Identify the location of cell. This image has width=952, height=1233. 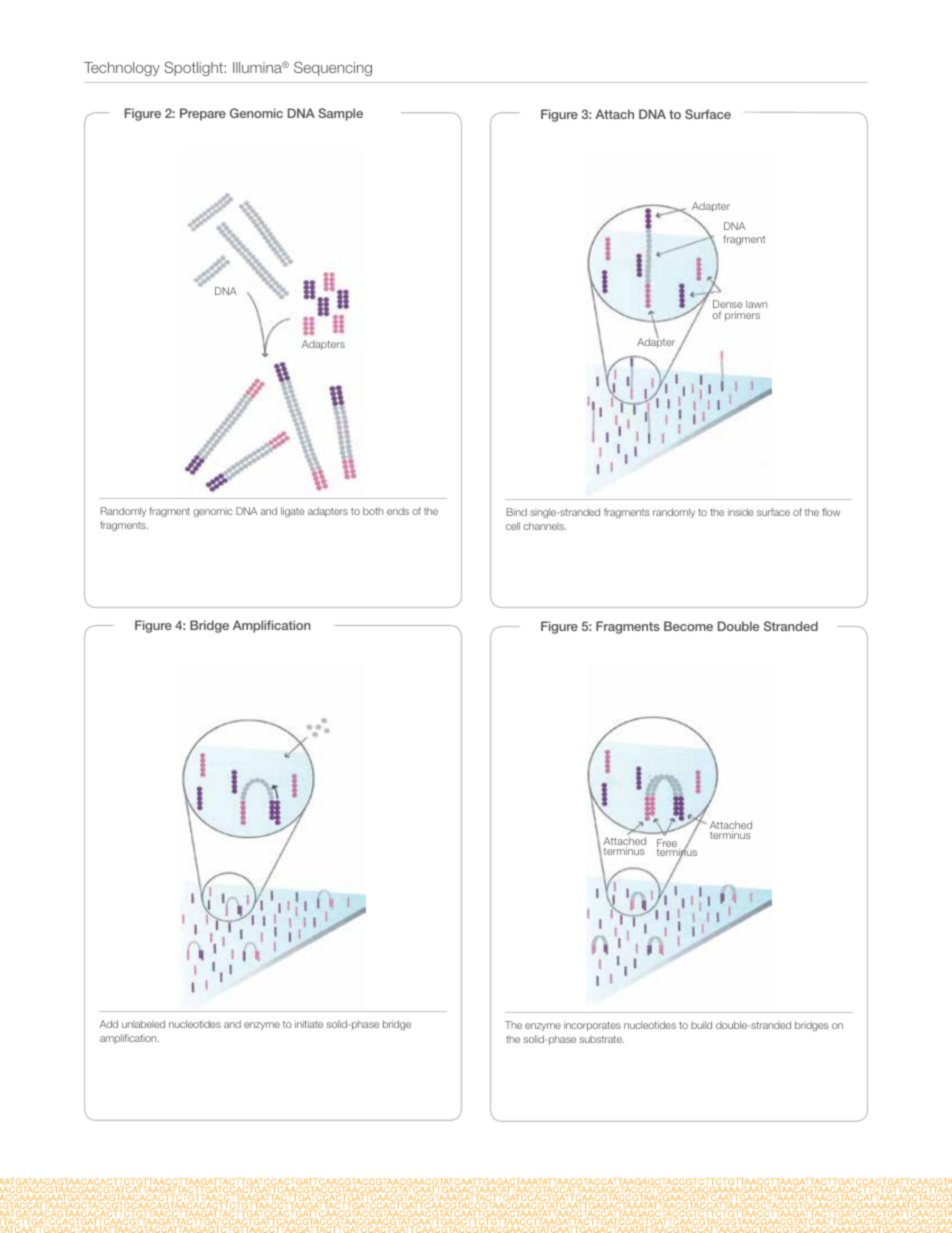
(513, 526).
